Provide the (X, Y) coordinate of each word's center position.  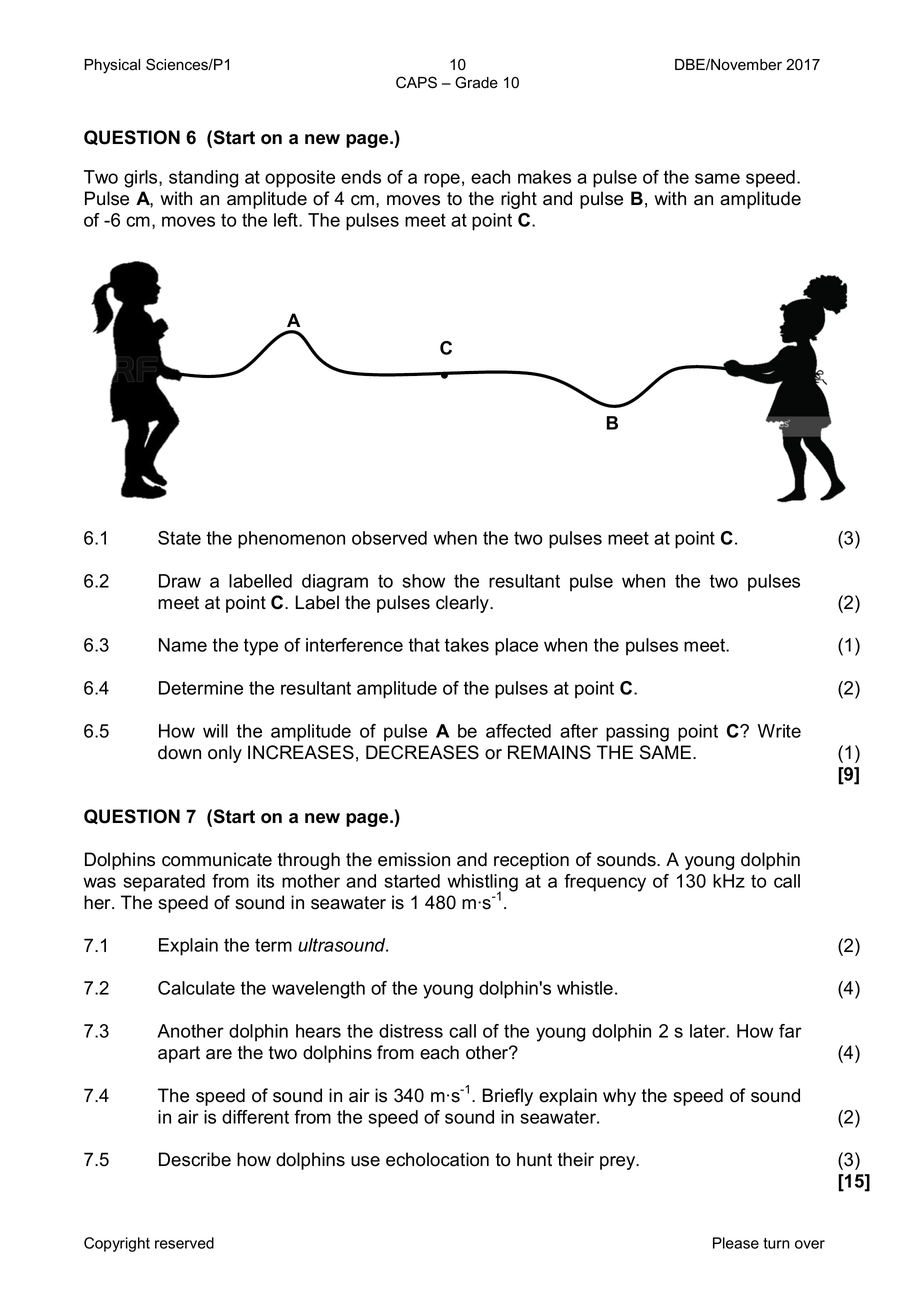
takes (466, 645)
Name (183, 645)
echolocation (437, 1159)
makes (544, 177)
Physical (112, 66)
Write (779, 731)
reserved (184, 1243)
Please (736, 1243)
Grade (476, 82)
